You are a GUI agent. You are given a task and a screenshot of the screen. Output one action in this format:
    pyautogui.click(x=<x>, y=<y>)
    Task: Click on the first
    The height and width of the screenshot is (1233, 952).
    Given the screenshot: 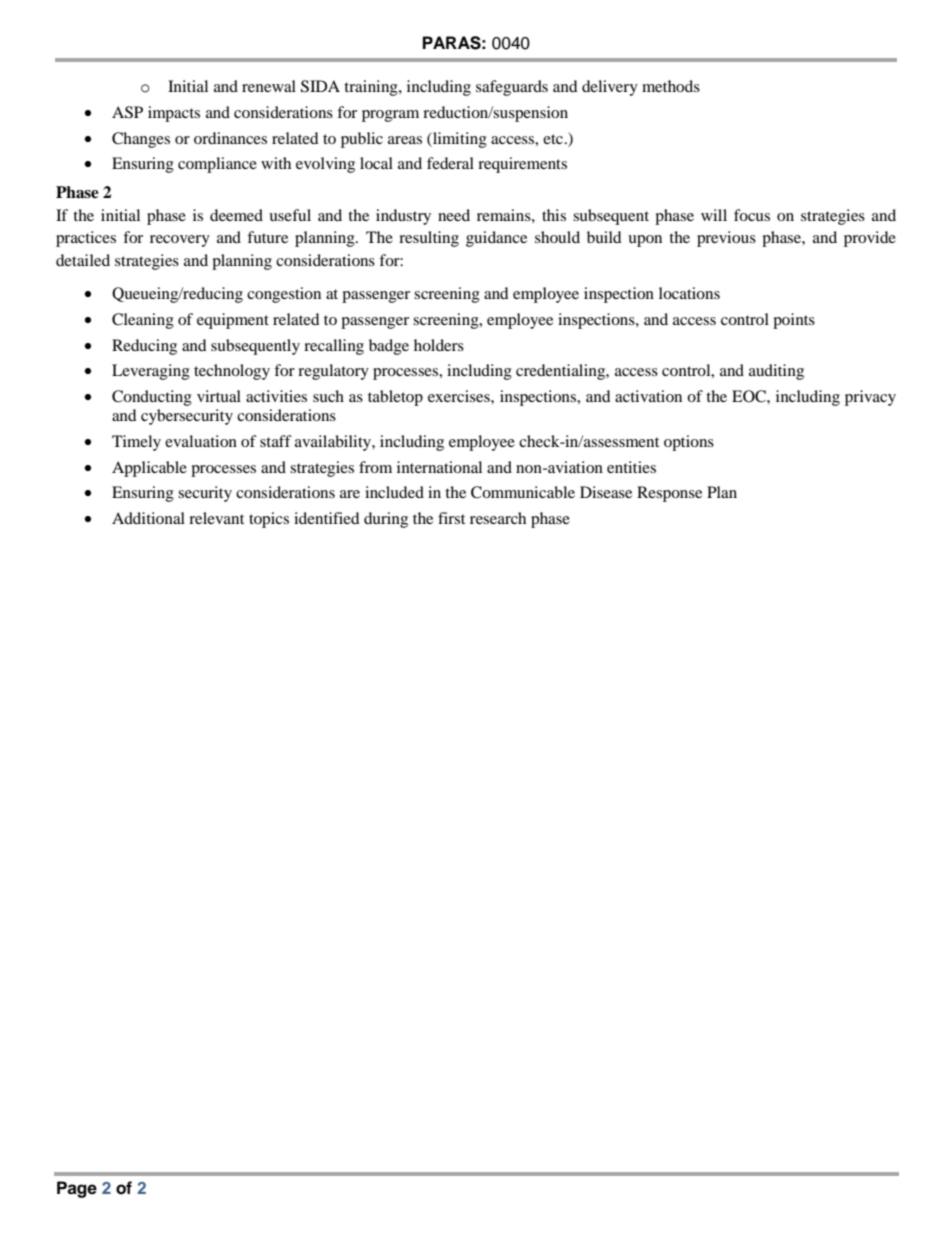 What is the action you would take?
    pyautogui.click(x=451, y=518)
